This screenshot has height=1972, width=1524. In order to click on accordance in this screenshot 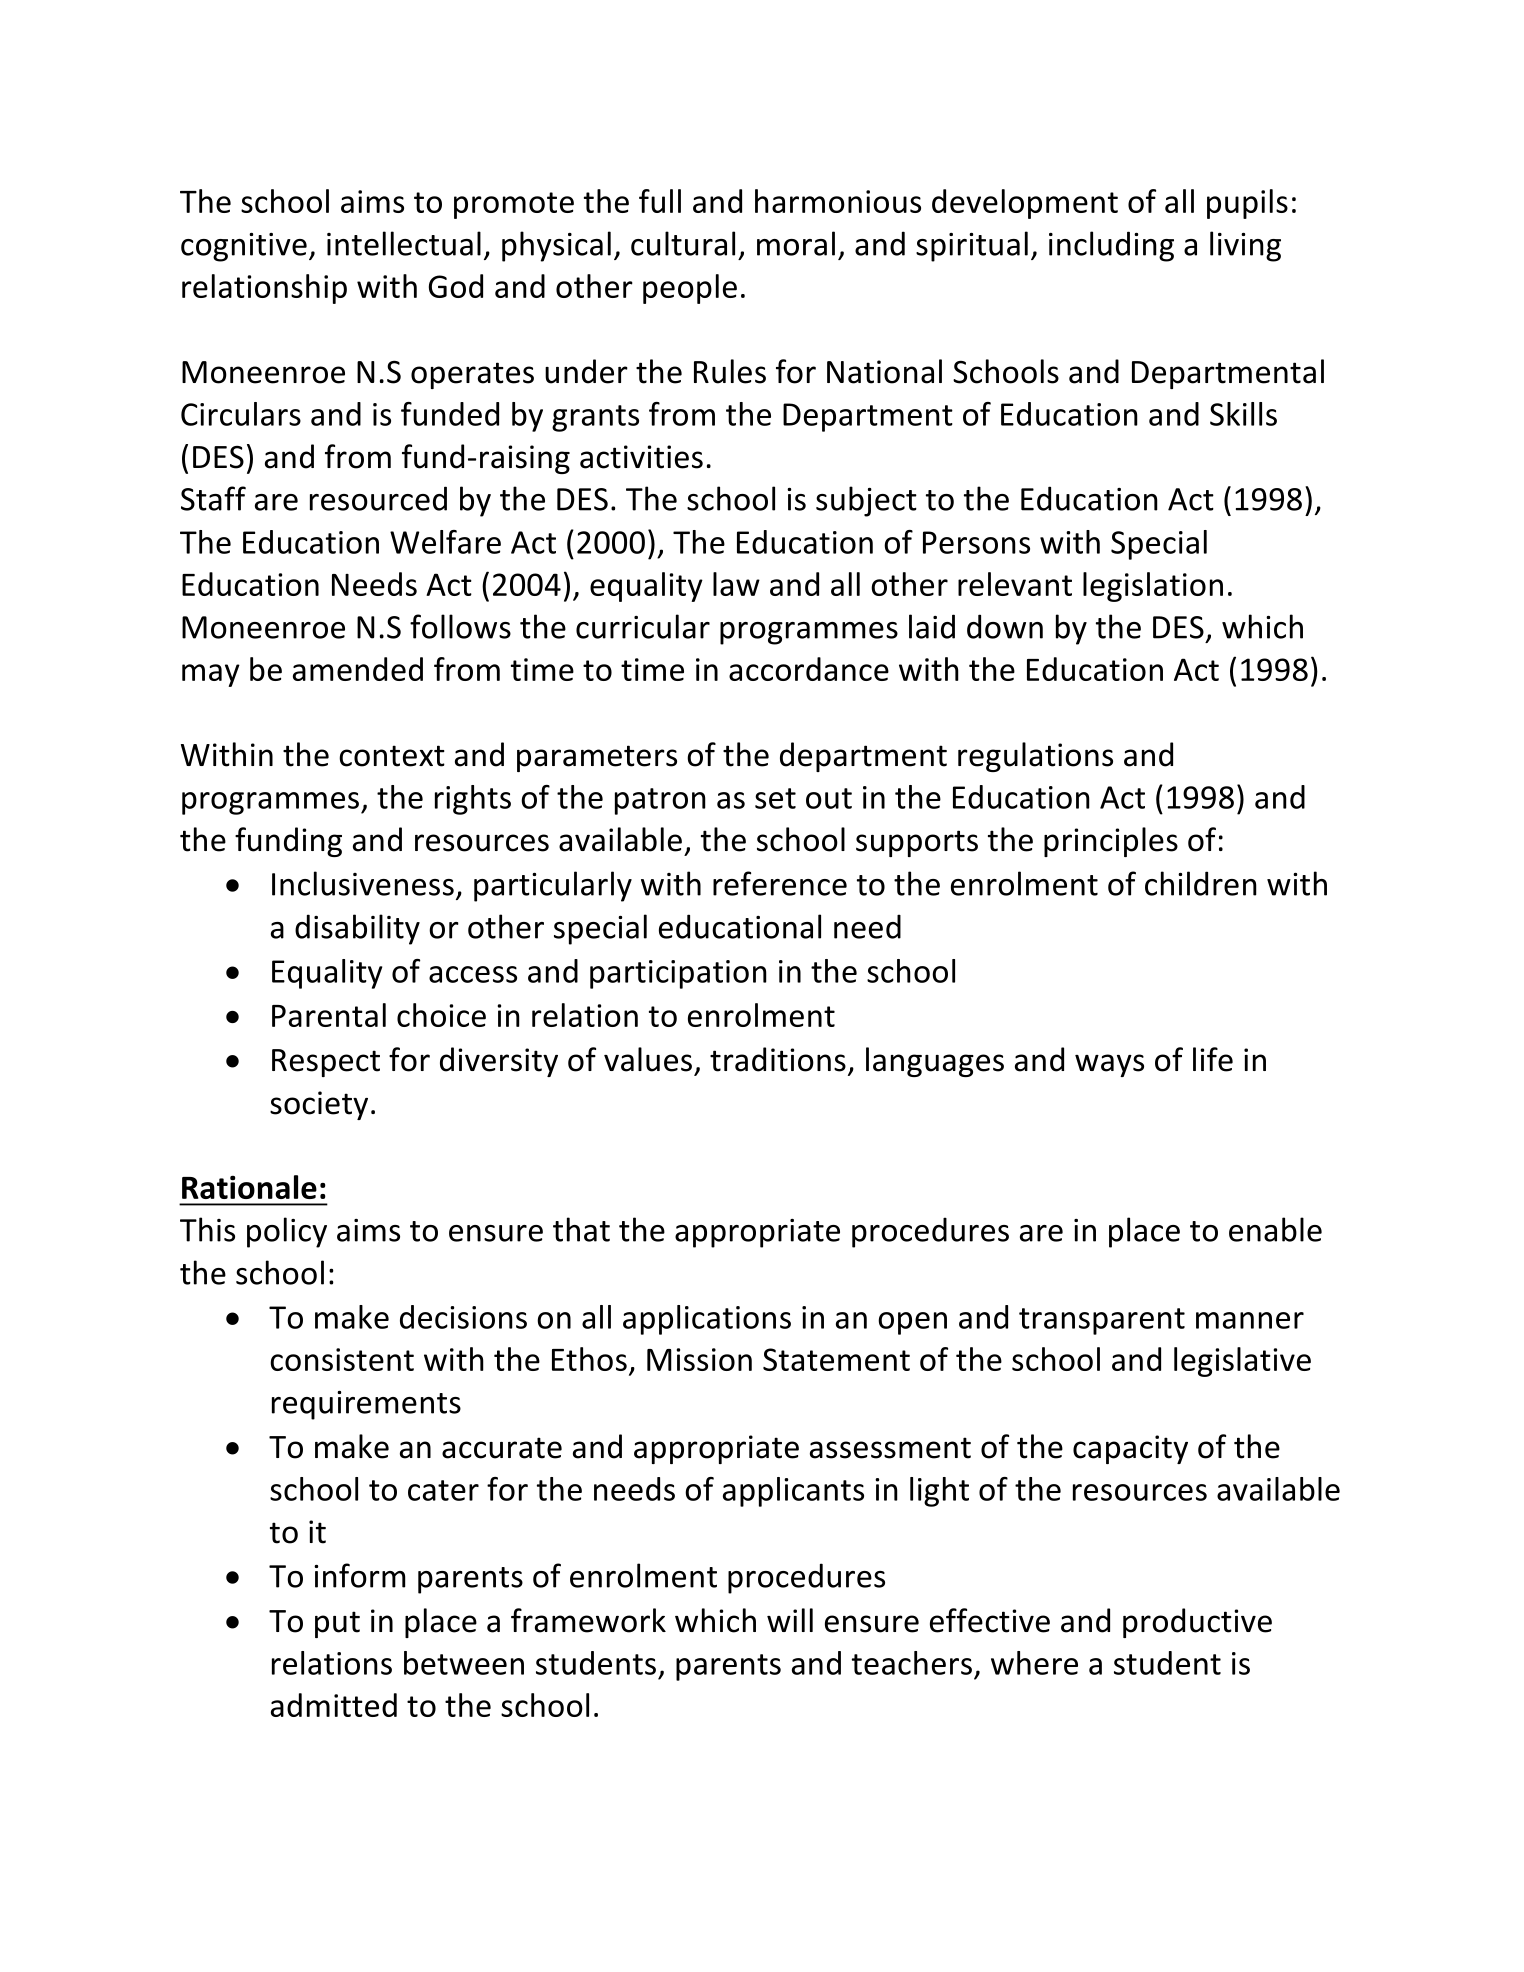, I will do `click(809, 669)`.
